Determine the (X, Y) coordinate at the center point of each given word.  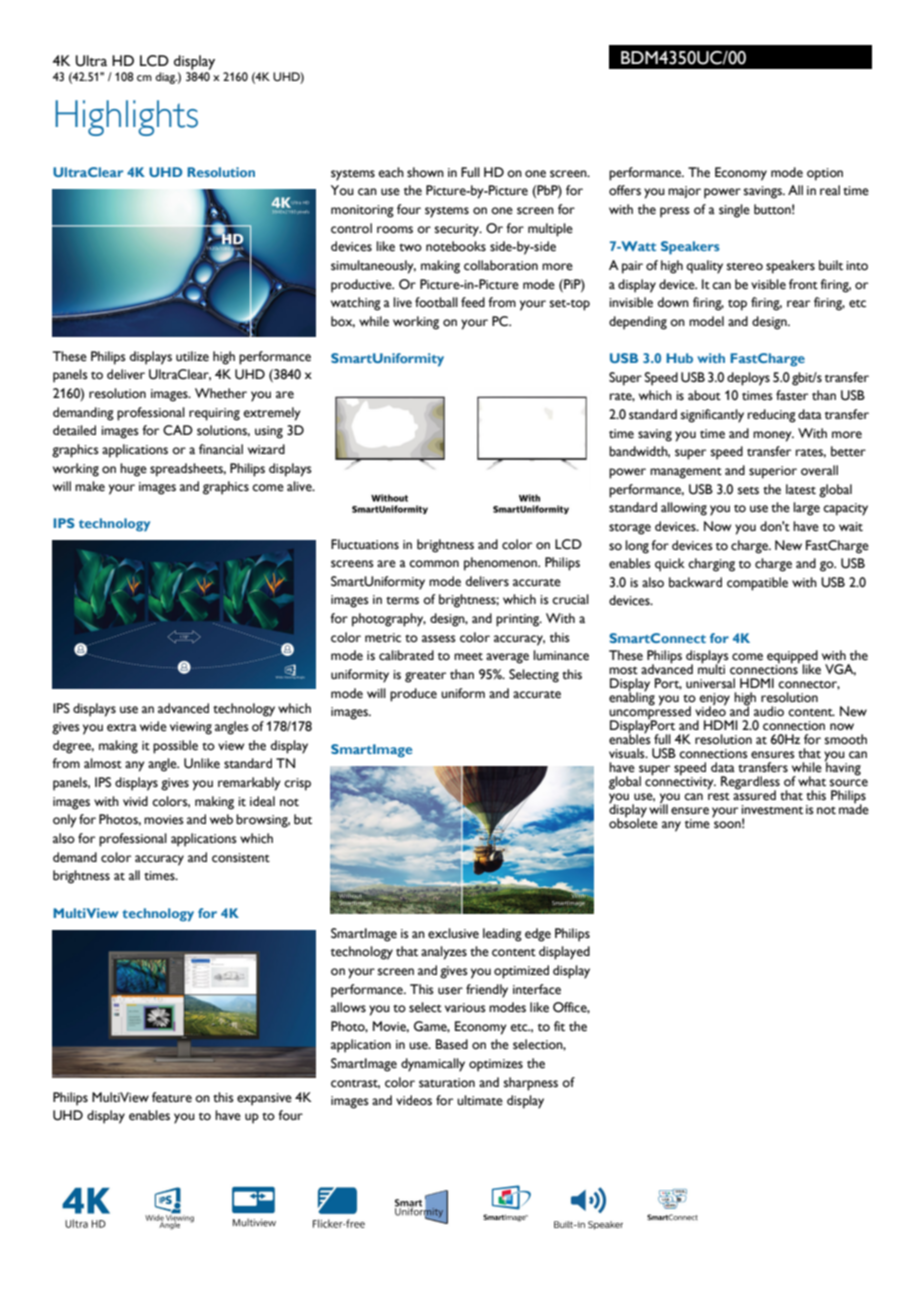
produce (413, 695)
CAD (178, 430)
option (825, 174)
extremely (272, 414)
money (773, 436)
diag (166, 78)
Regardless (750, 784)
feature (172, 1097)
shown (425, 172)
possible (175, 747)
